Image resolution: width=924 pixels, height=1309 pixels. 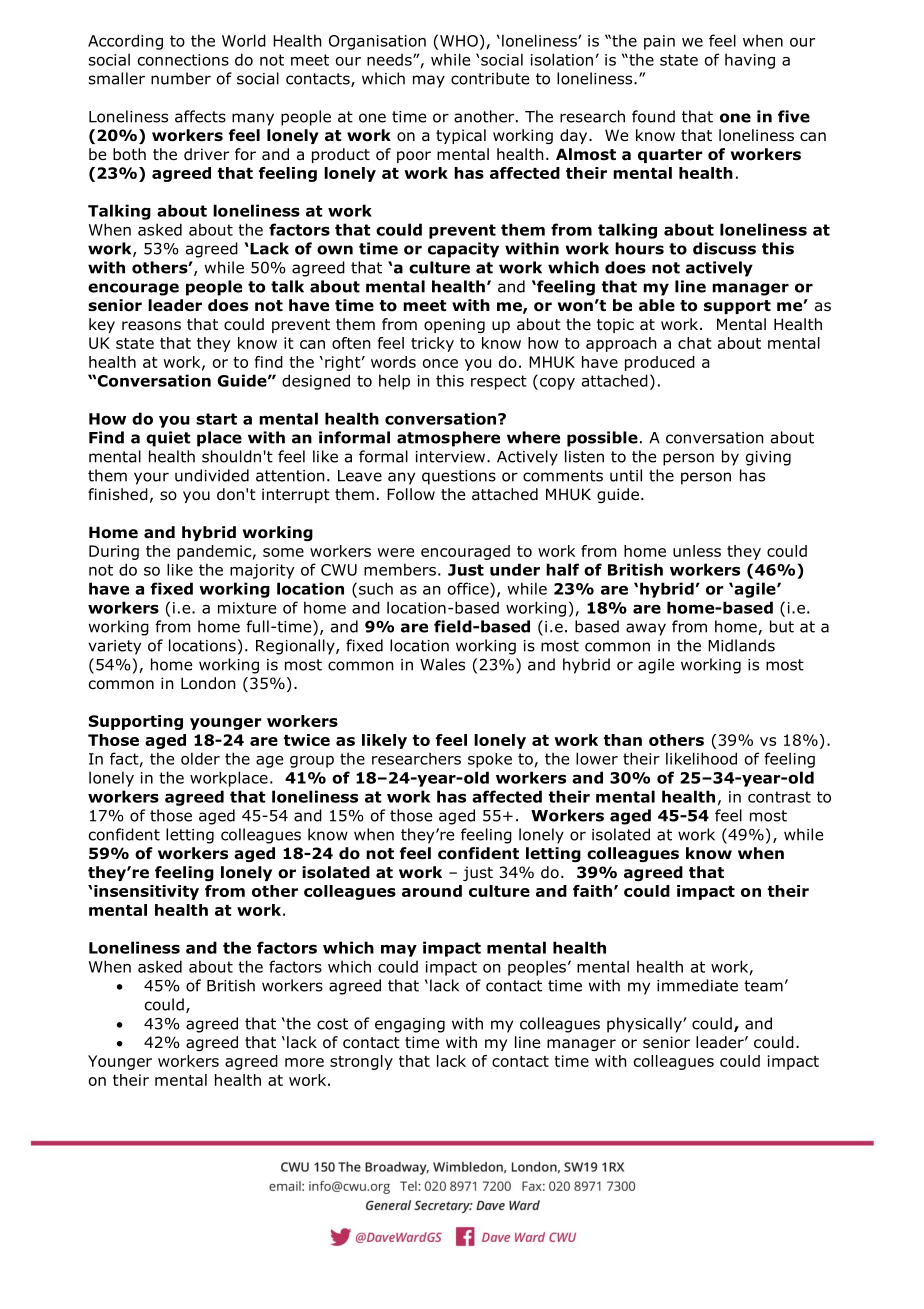 What do you see at coordinates (750, 61) in the screenshot?
I see `having` at bounding box center [750, 61].
